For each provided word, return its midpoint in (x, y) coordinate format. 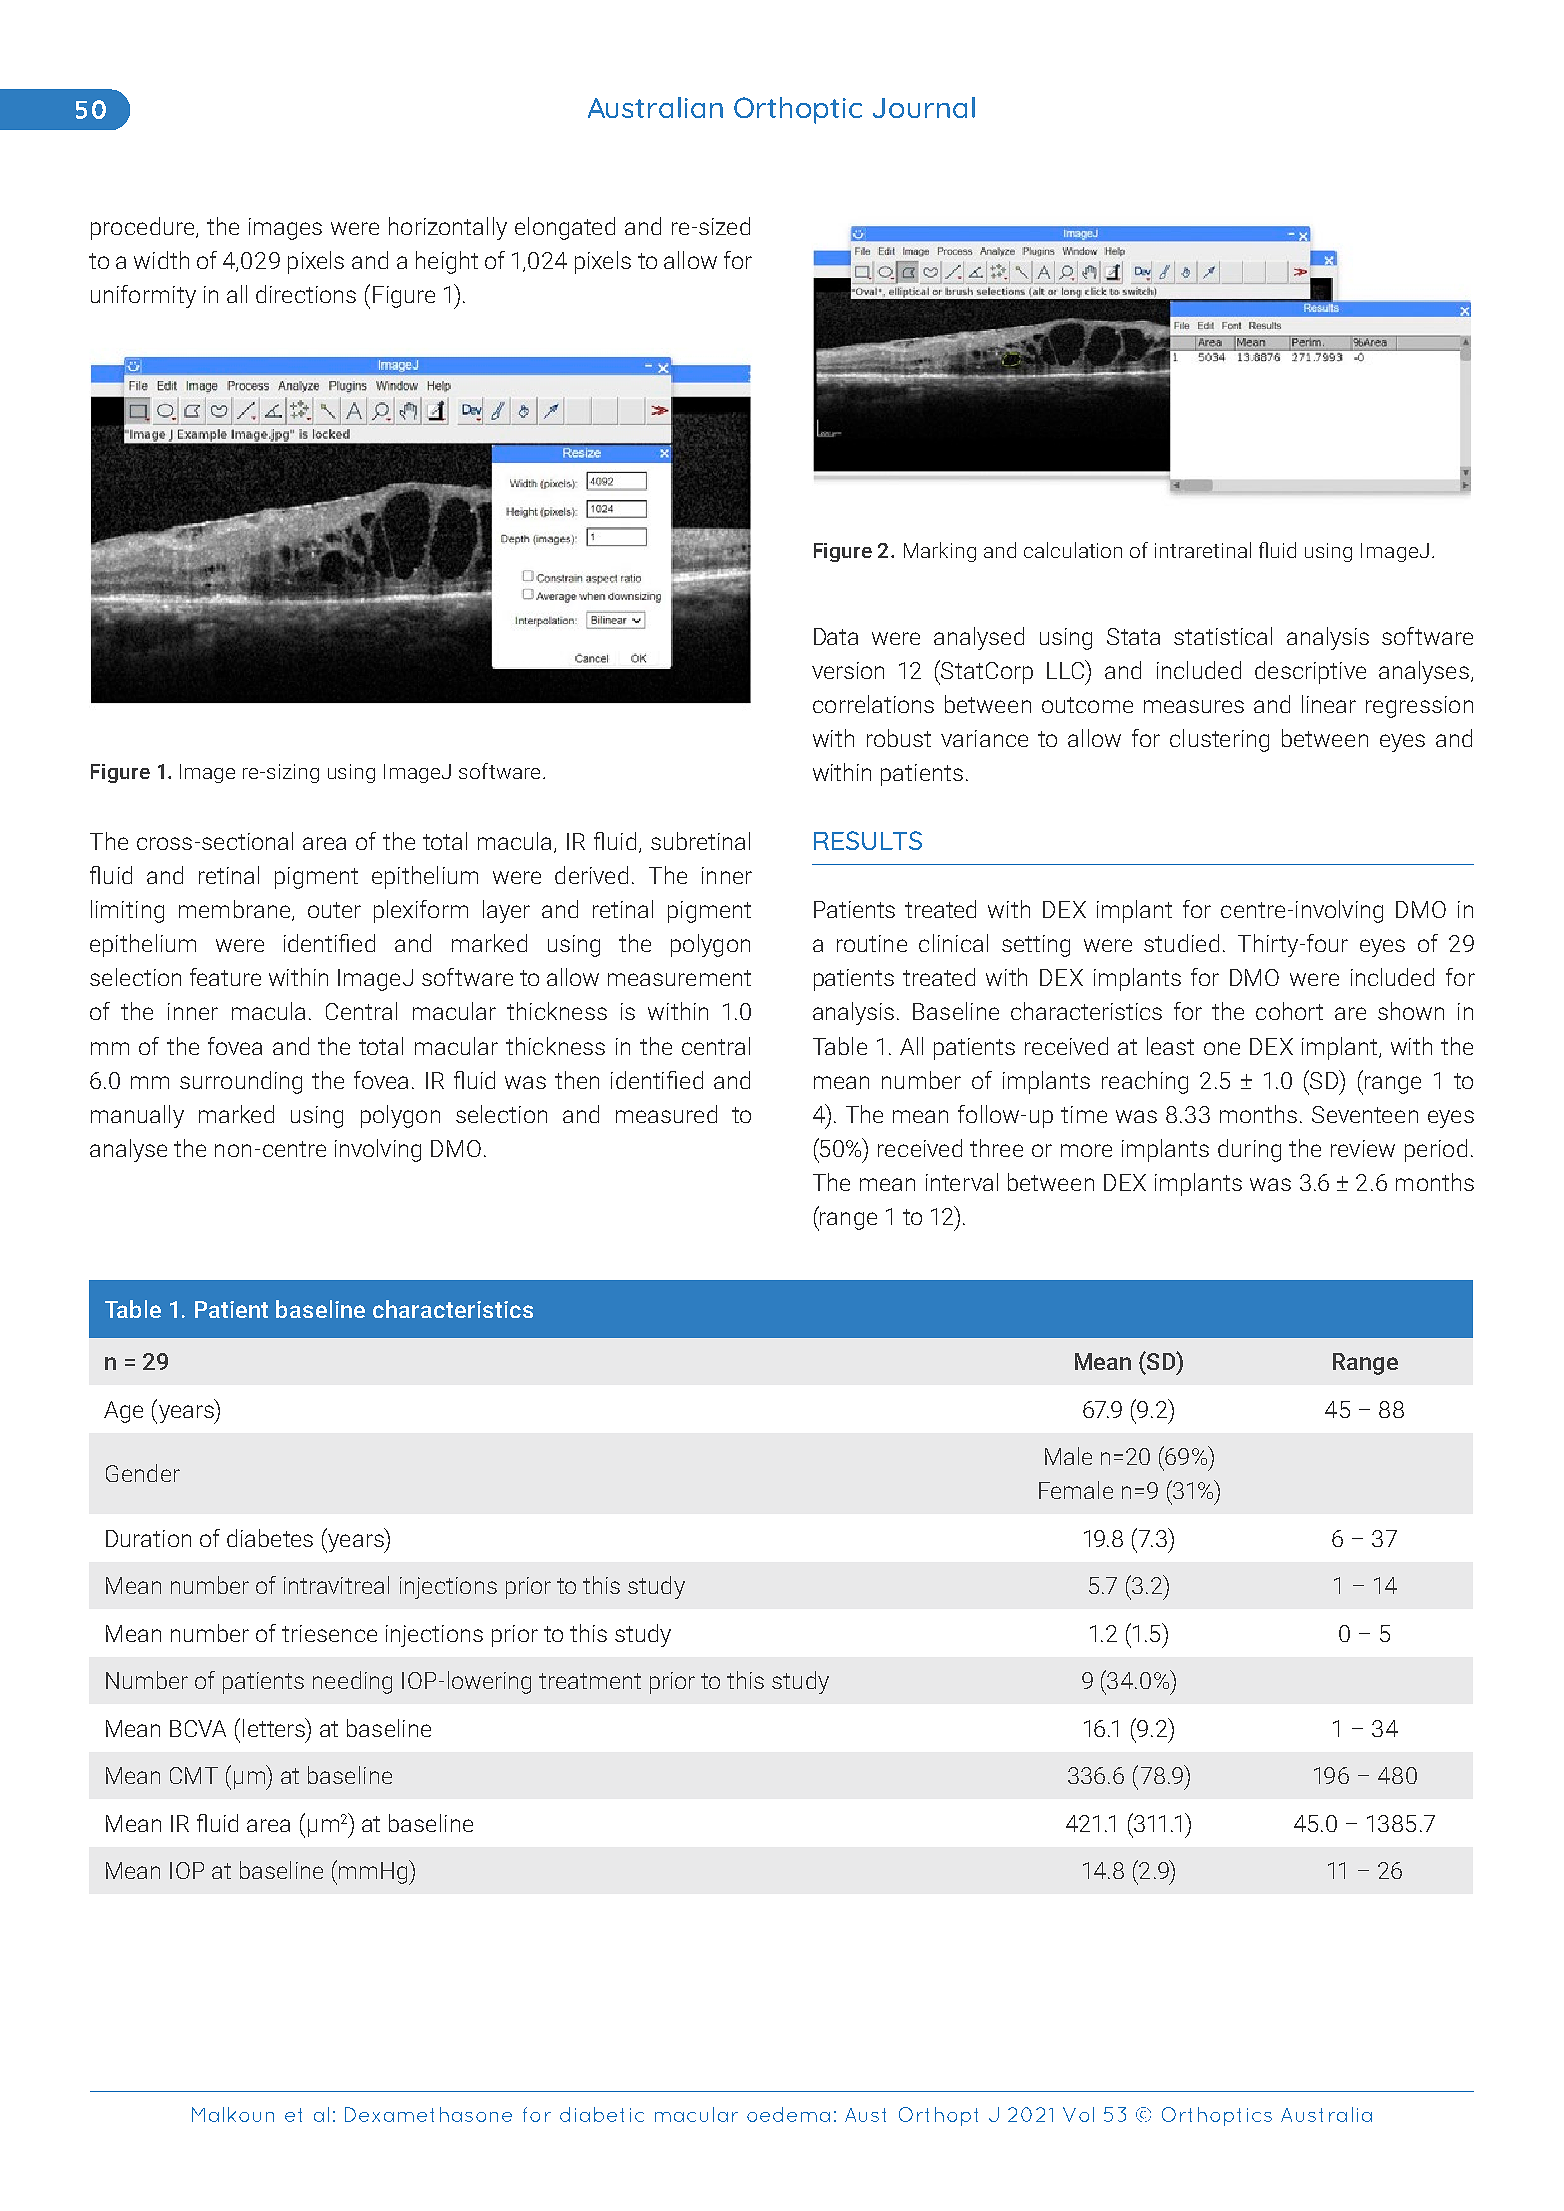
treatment (590, 1681)
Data (836, 636)
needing (352, 1682)
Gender (143, 1473)
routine (872, 943)
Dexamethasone (428, 2114)
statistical (1223, 636)
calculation (1073, 550)
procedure (144, 228)
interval (962, 1182)
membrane (236, 910)
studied (1181, 943)
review (1363, 1148)
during (1249, 1150)
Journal (924, 107)
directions (306, 294)
